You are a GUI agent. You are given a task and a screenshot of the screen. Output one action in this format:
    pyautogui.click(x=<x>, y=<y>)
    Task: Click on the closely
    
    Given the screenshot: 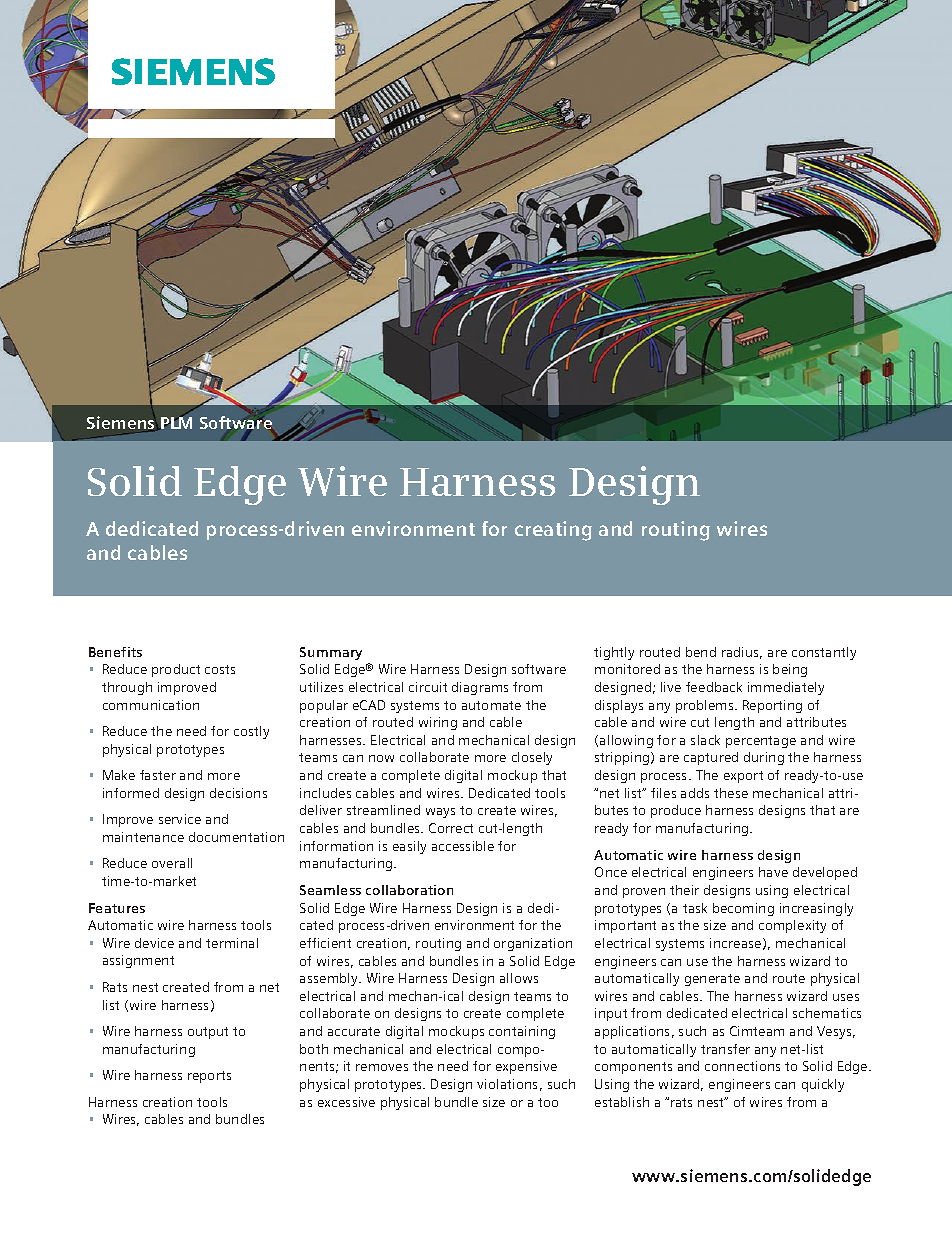 What is the action you would take?
    pyautogui.click(x=532, y=758)
